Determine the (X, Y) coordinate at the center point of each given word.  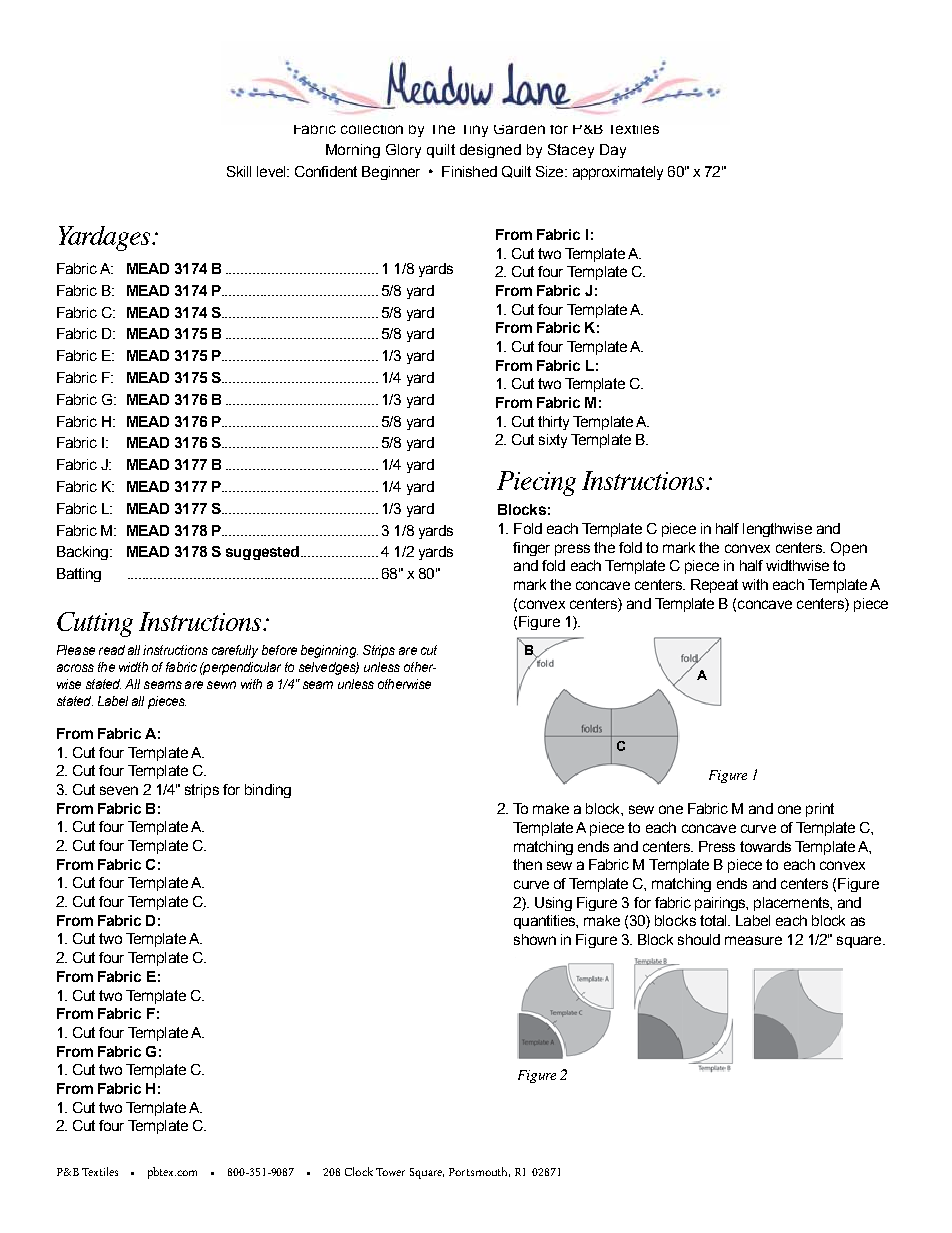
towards (765, 846)
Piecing (536, 483)
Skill (239, 171)
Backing (82, 553)
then (527, 864)
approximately (618, 173)
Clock (359, 1171)
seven (119, 790)
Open (849, 549)
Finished (469, 171)
